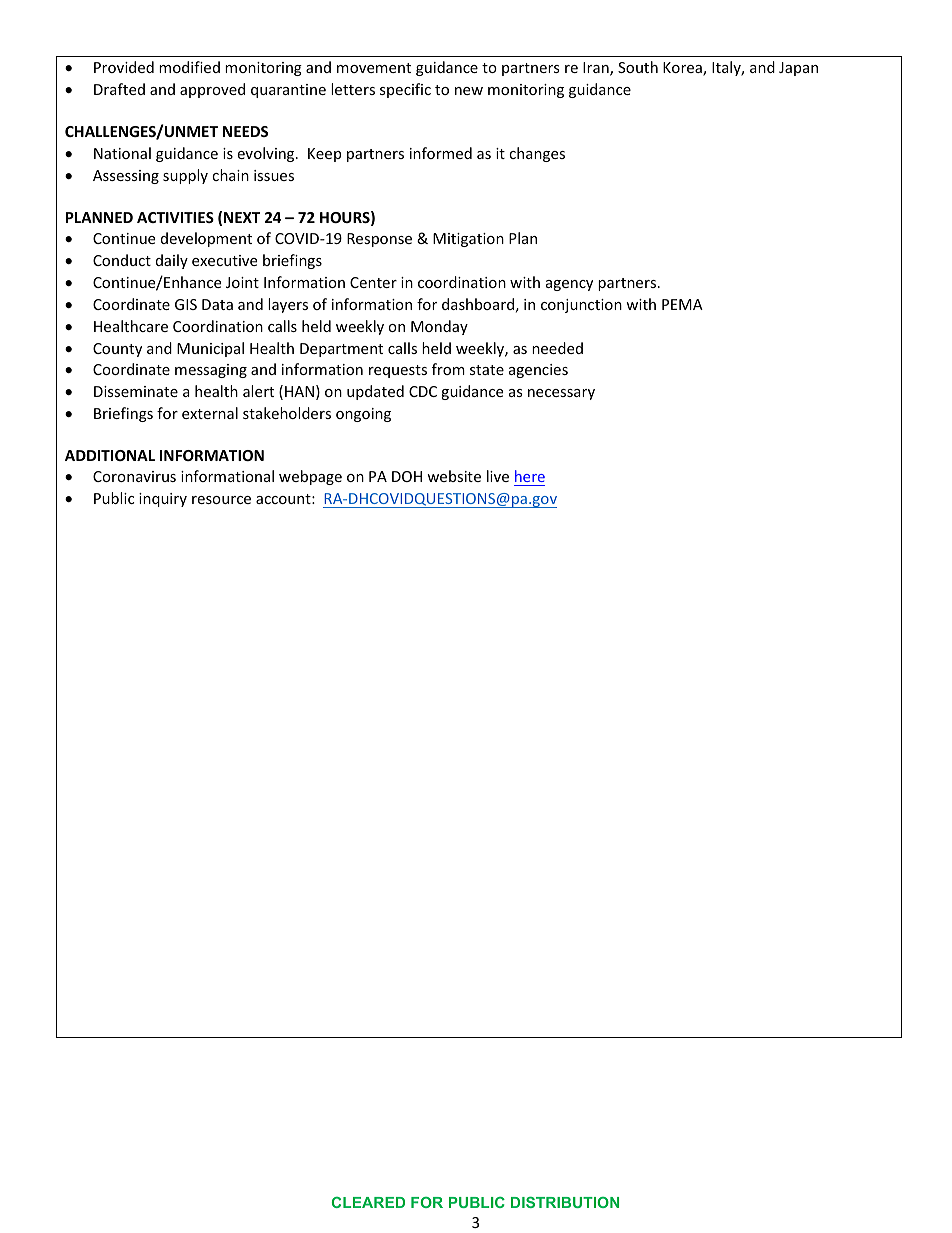 The width and height of the document is (952, 1233). I want to click on live, so click(498, 476).
